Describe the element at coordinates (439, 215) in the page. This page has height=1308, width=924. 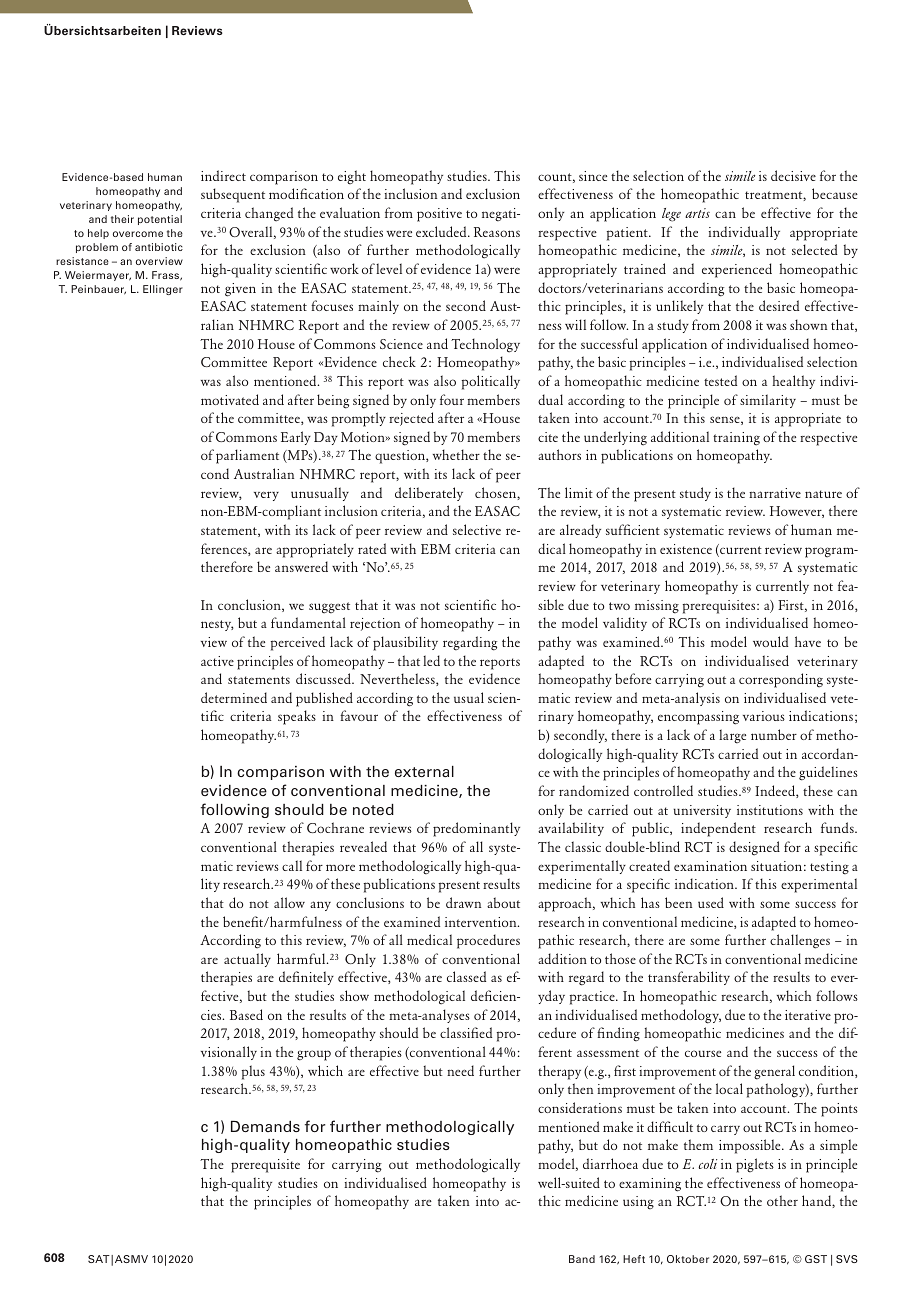
I see `positive` at that location.
